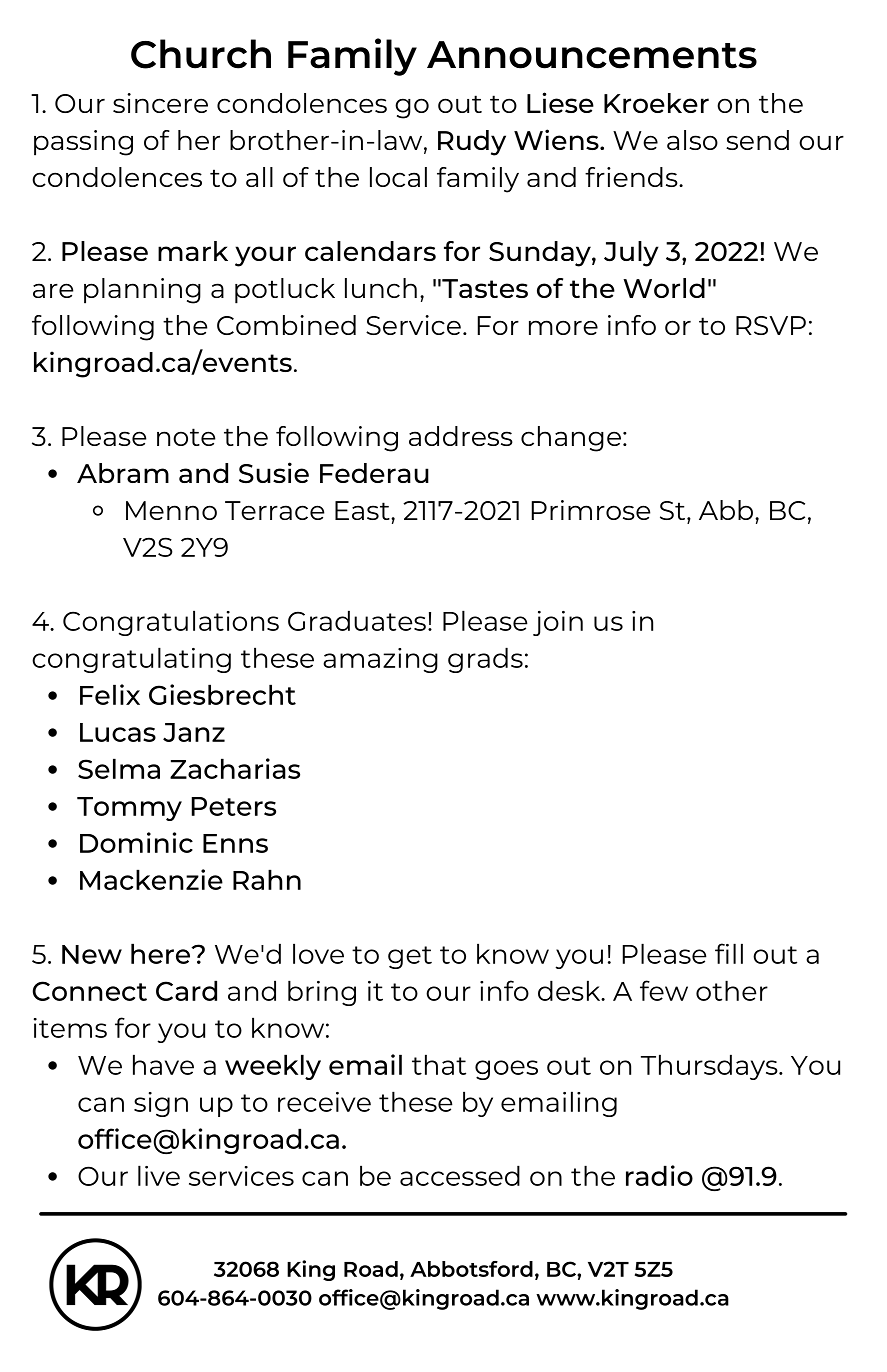 The width and height of the image is (887, 1372). I want to click on lunch, so click(381, 288).
